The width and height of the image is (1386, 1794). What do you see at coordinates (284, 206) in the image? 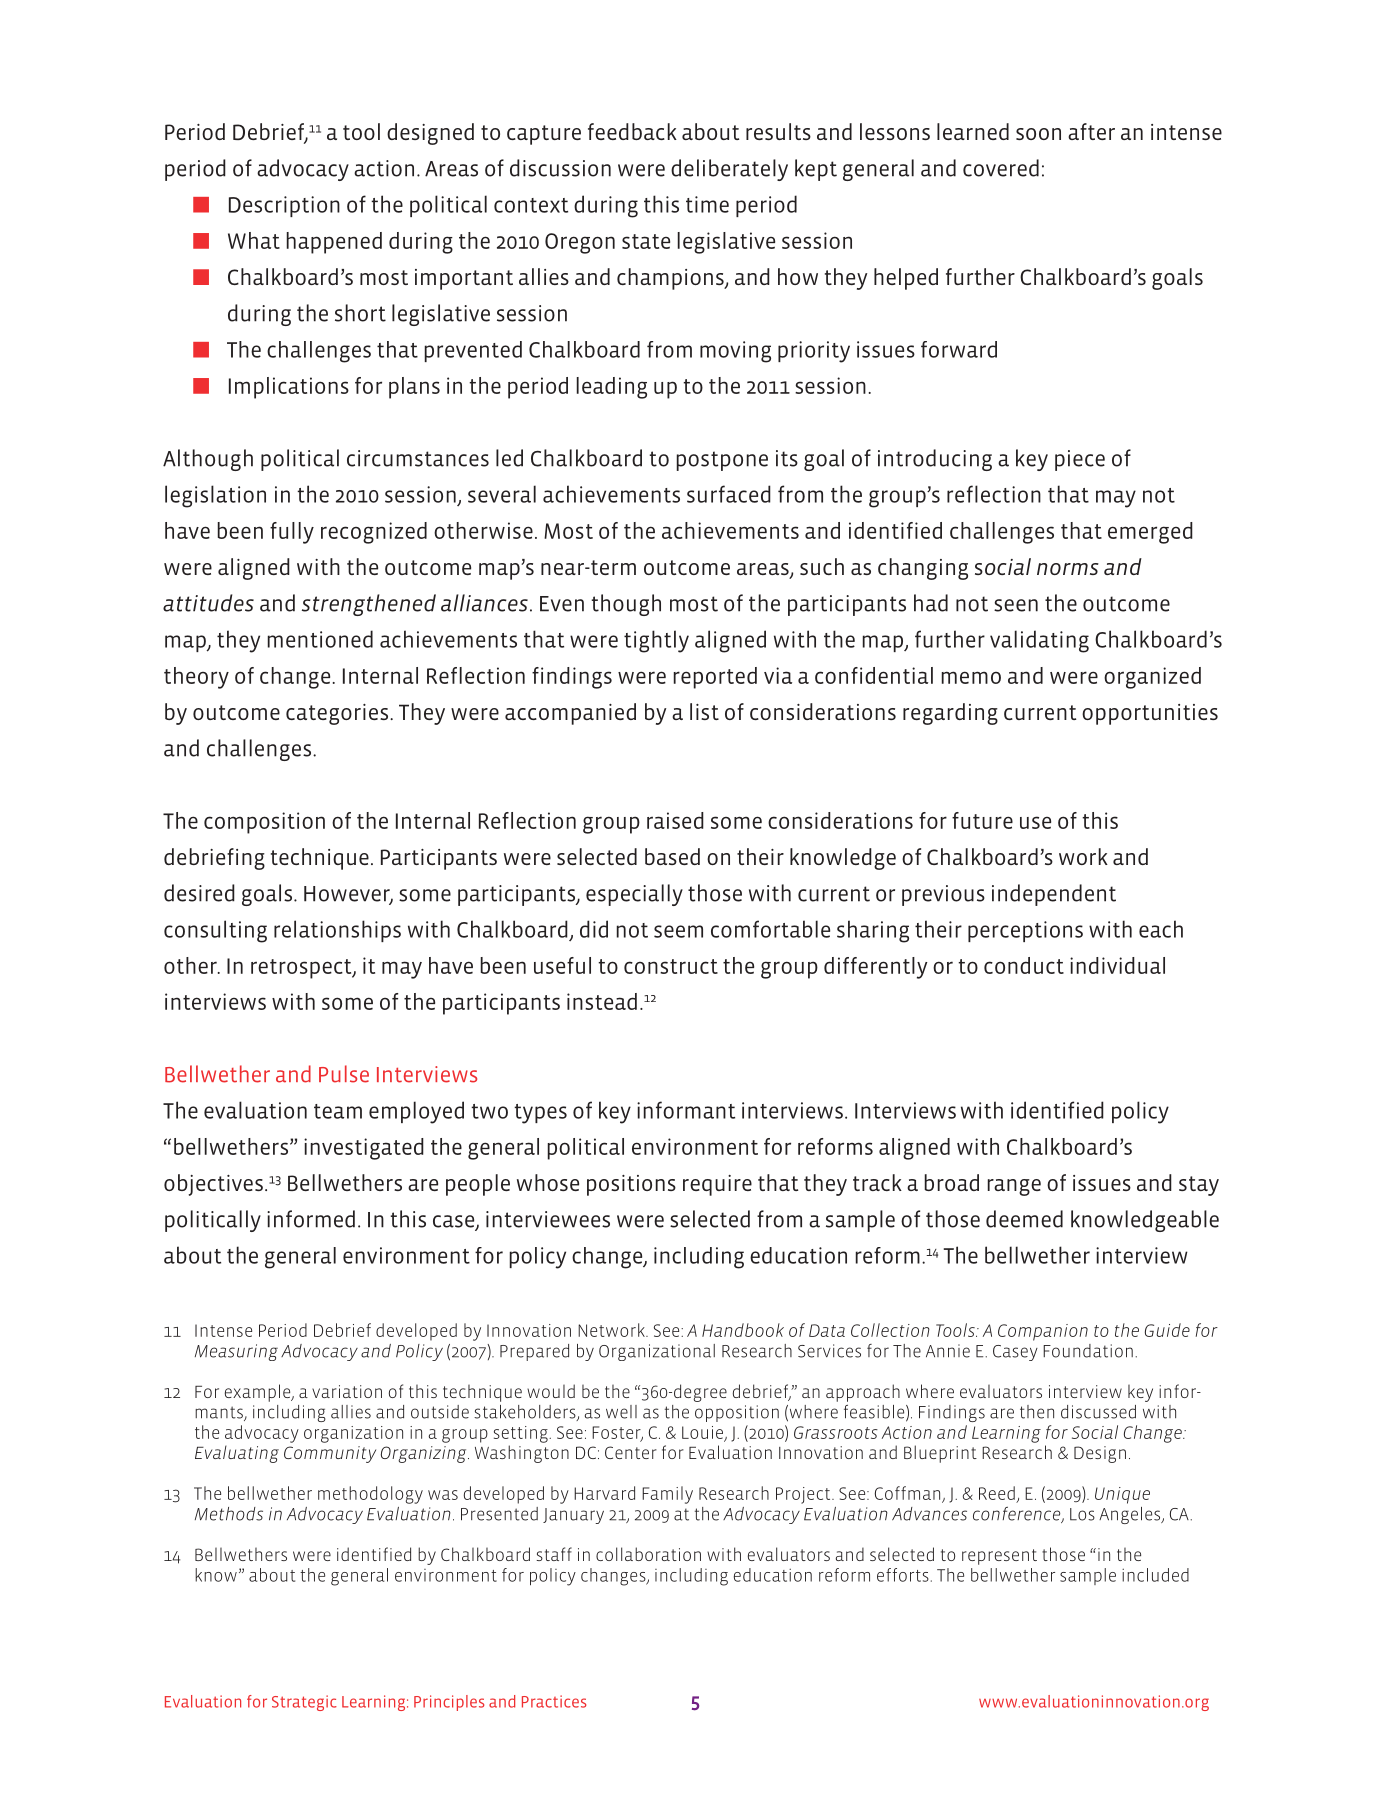
I see `Description` at bounding box center [284, 206].
